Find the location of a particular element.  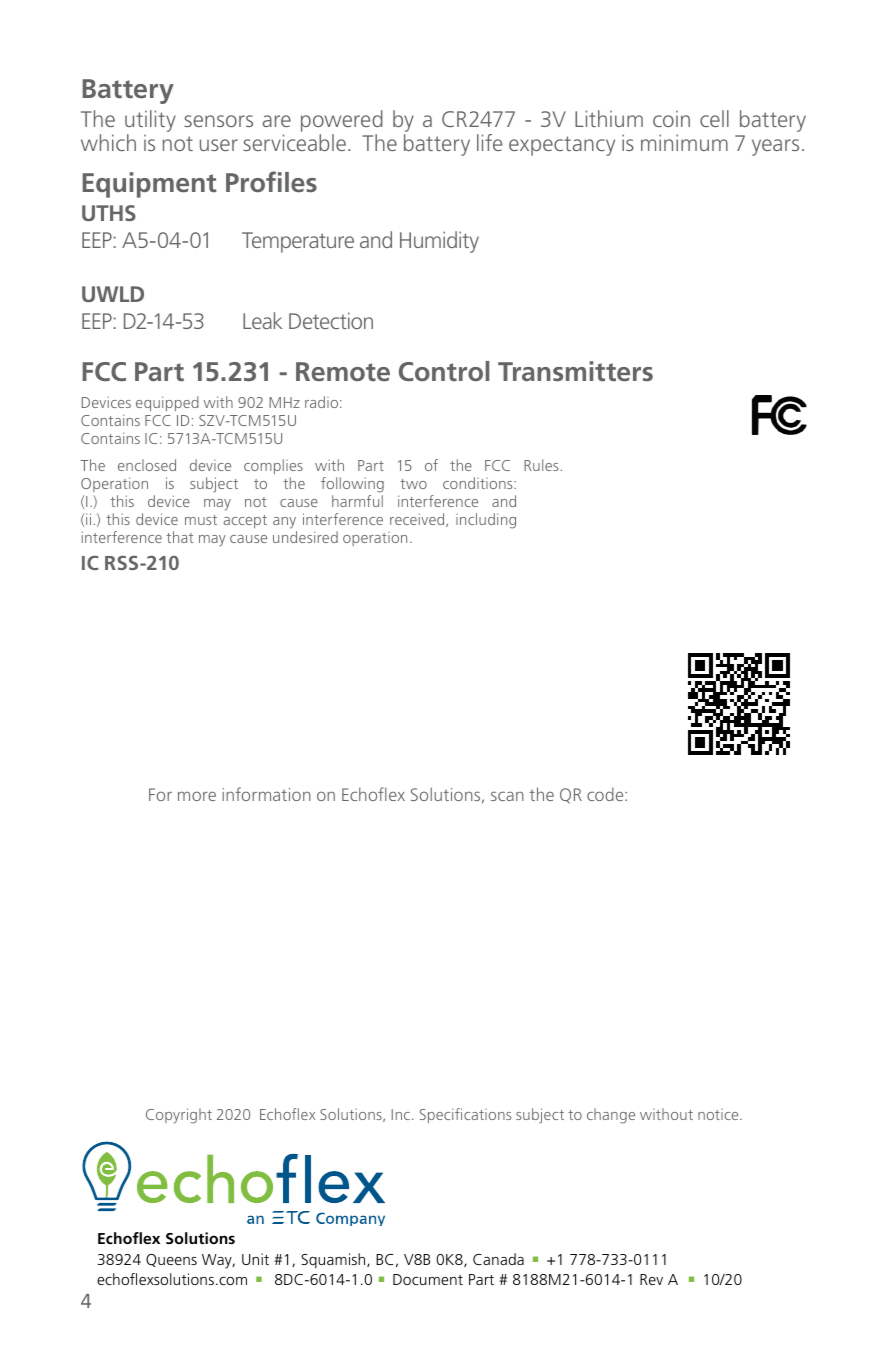

received is located at coordinates (418, 520).
